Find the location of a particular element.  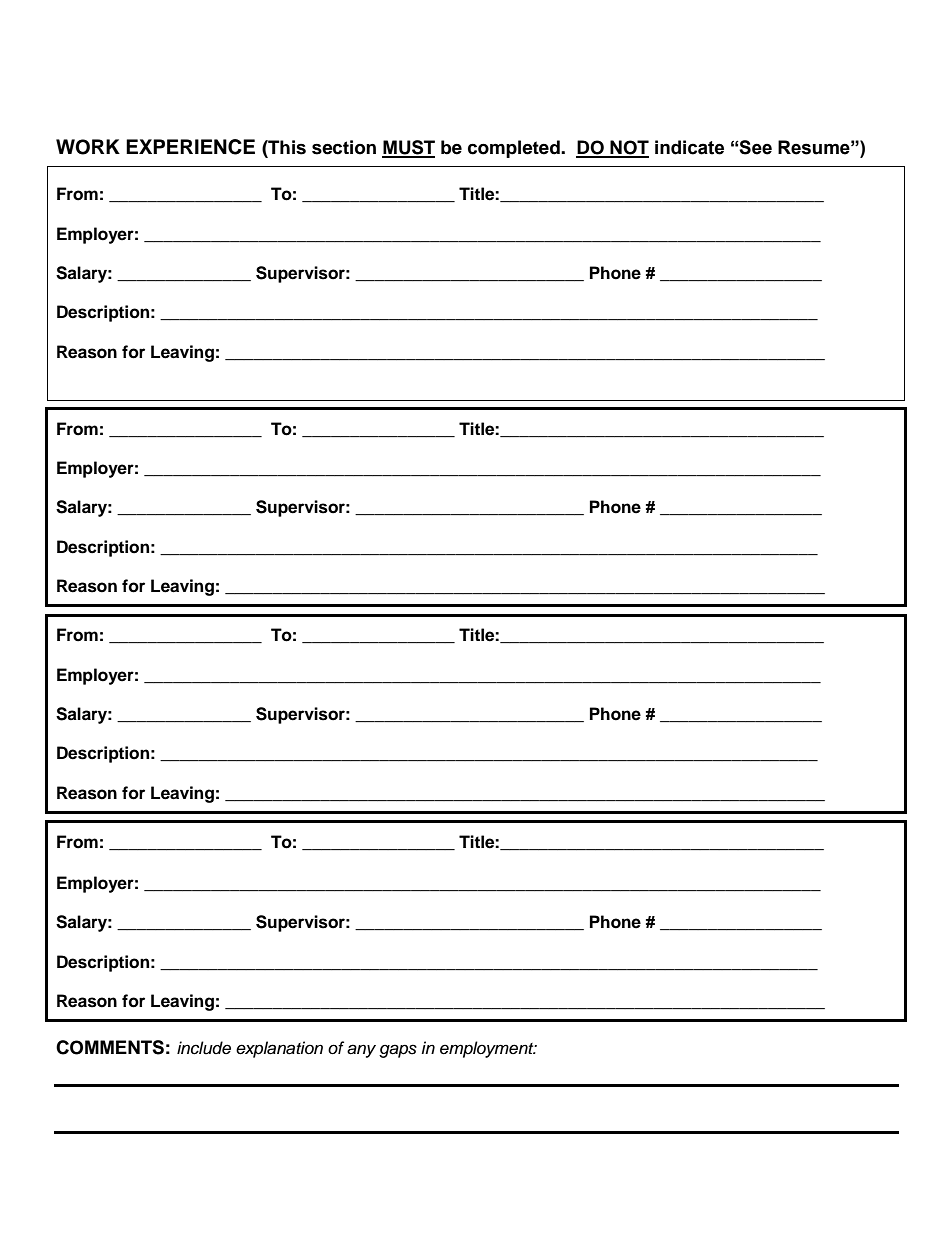

indicate is located at coordinates (689, 147).
